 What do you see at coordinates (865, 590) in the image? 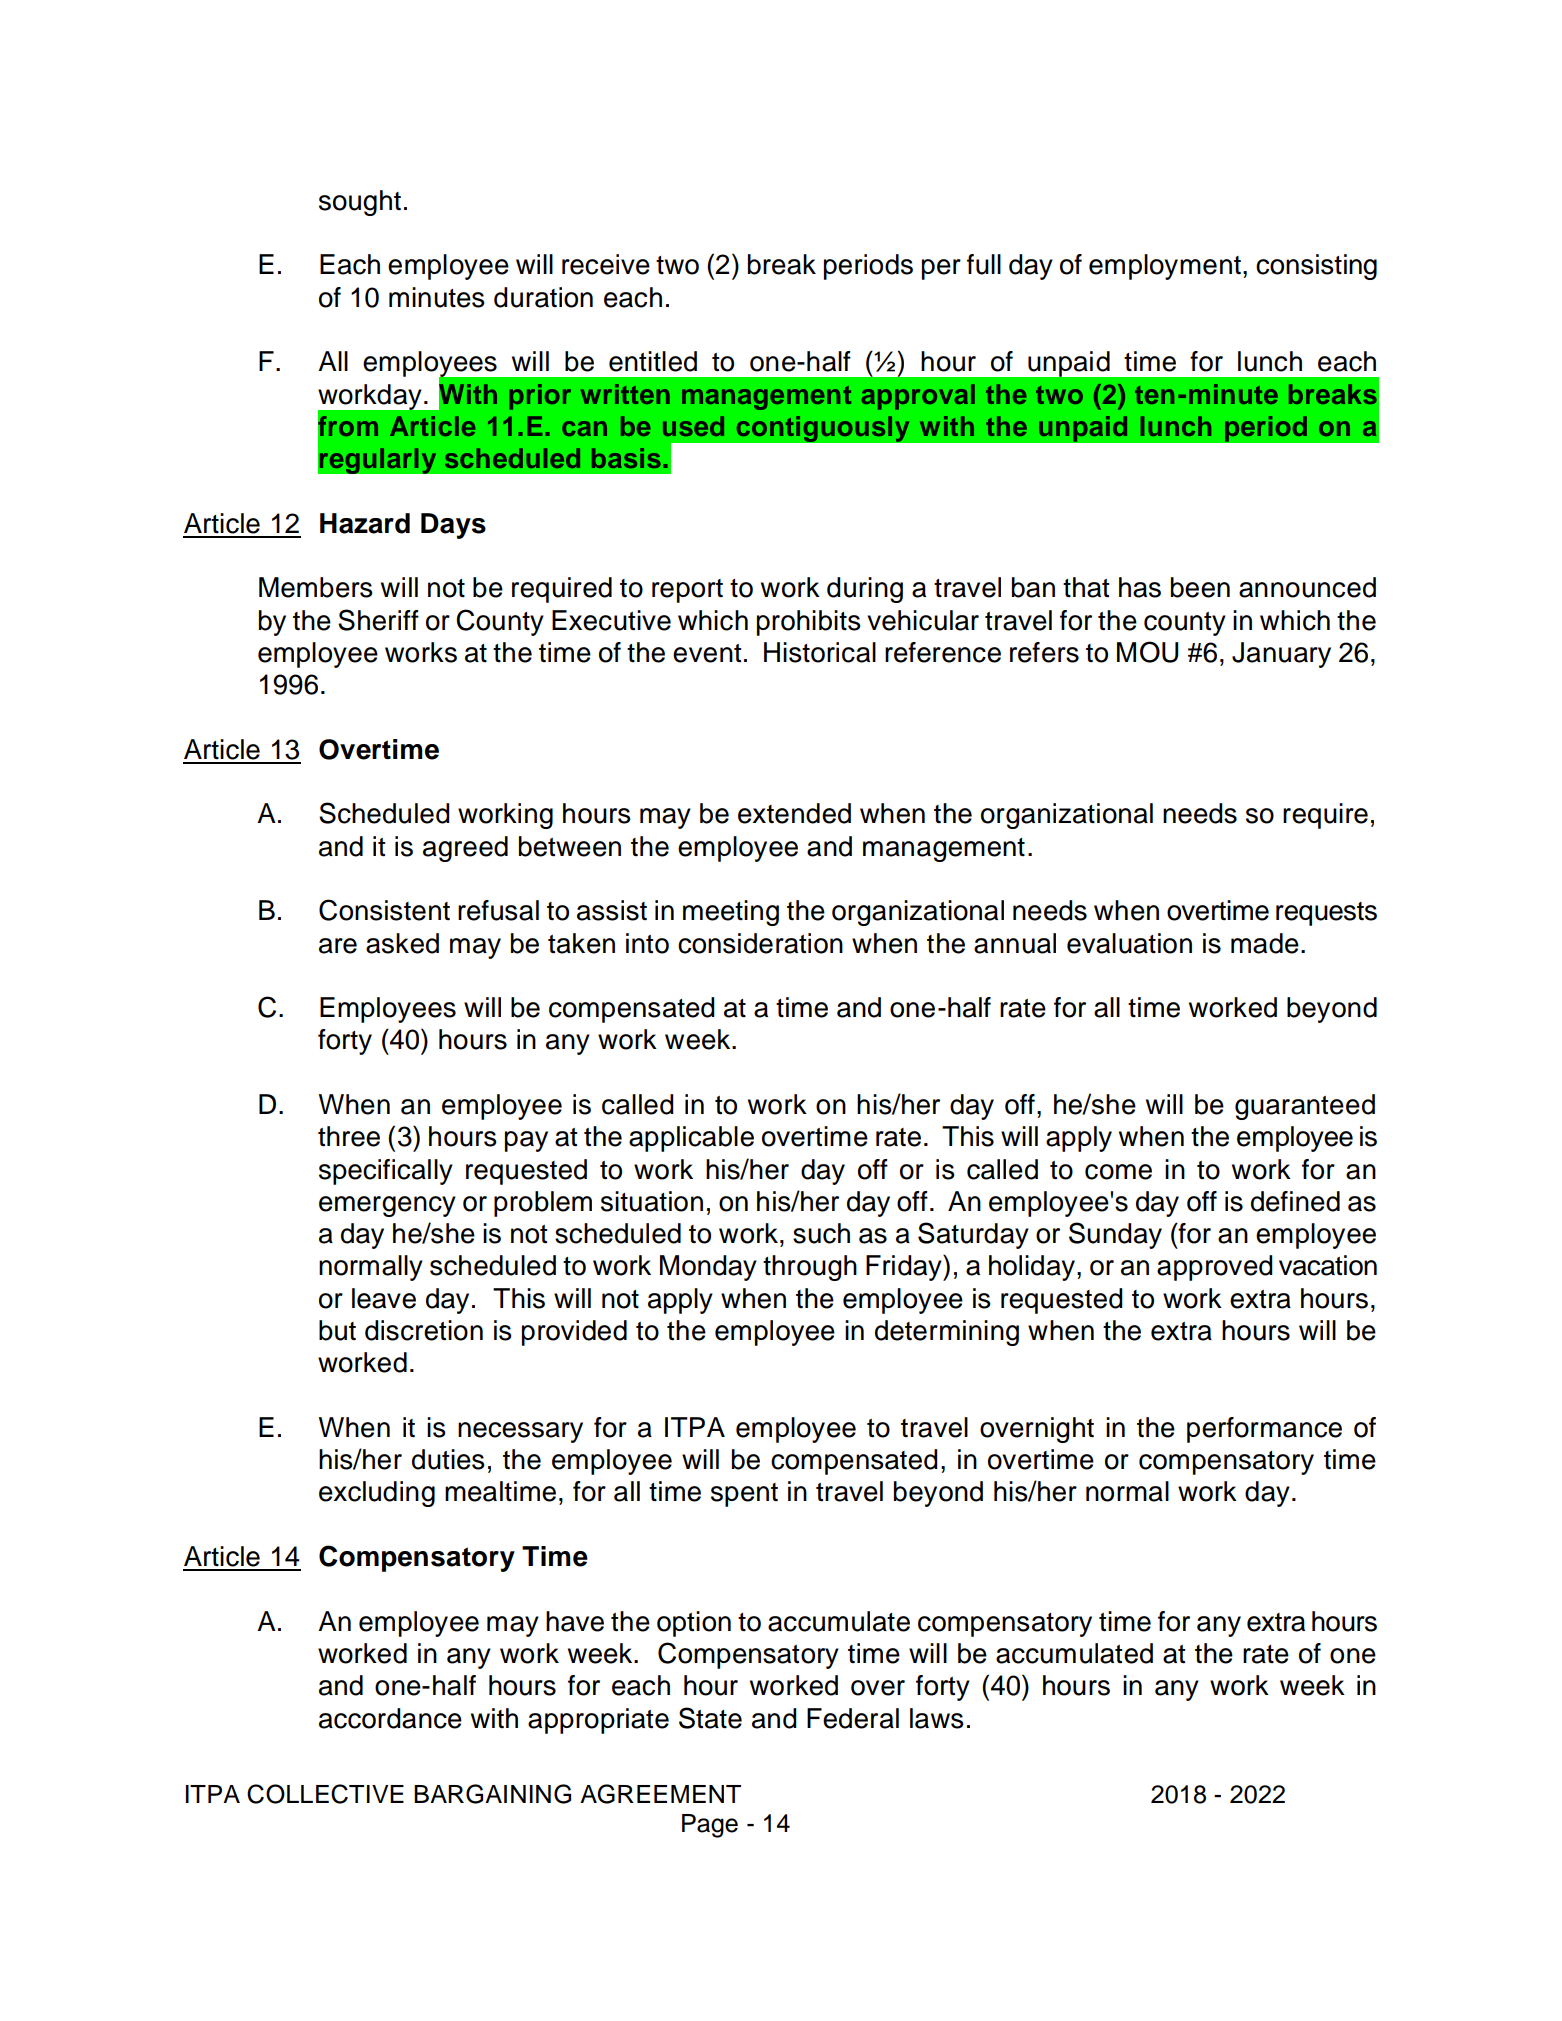
I see `during` at bounding box center [865, 590].
